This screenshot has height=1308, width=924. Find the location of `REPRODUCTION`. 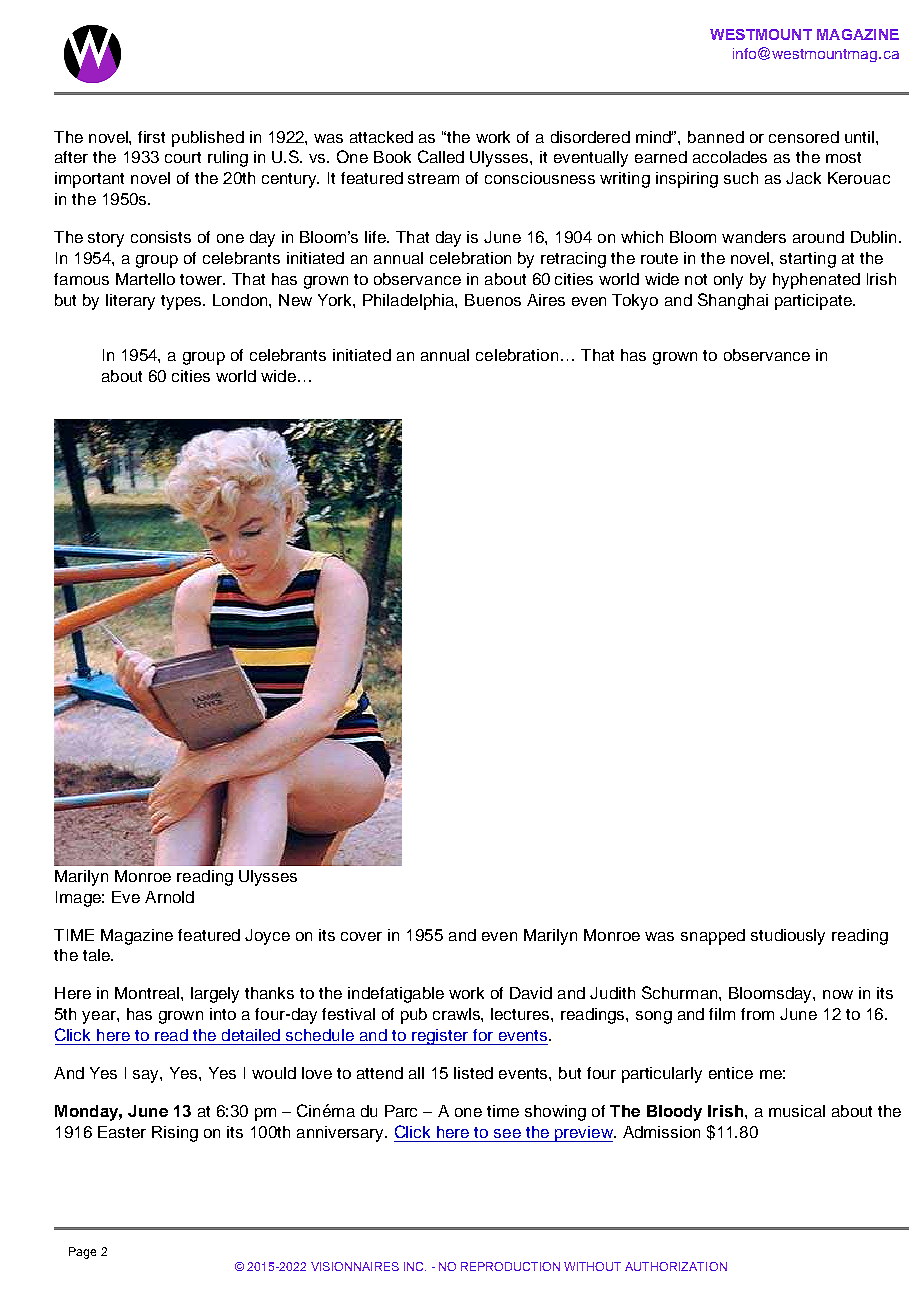

REPRODUCTION is located at coordinates (510, 1266).
